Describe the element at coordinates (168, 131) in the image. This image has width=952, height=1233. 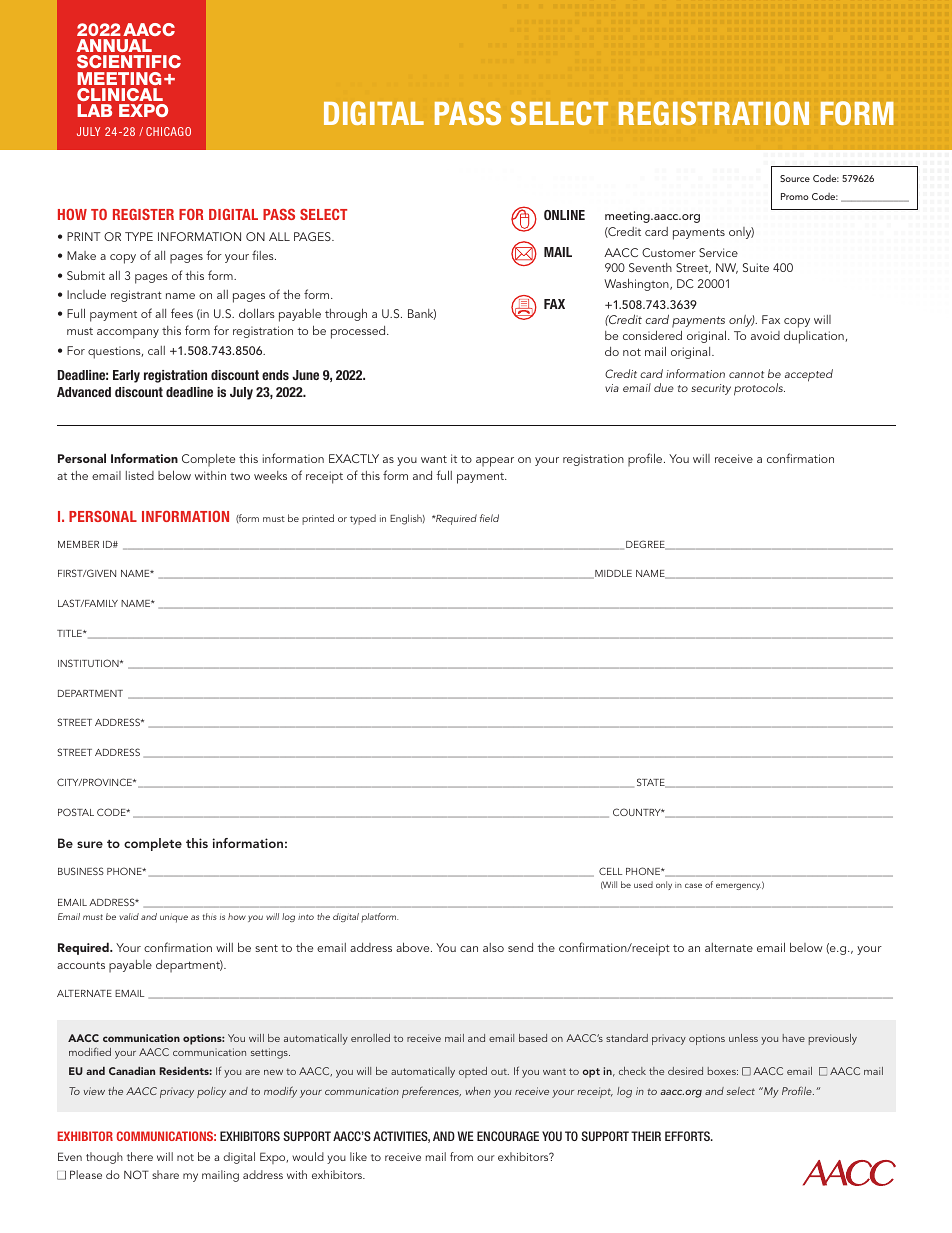
I see `CHICAGO` at that location.
